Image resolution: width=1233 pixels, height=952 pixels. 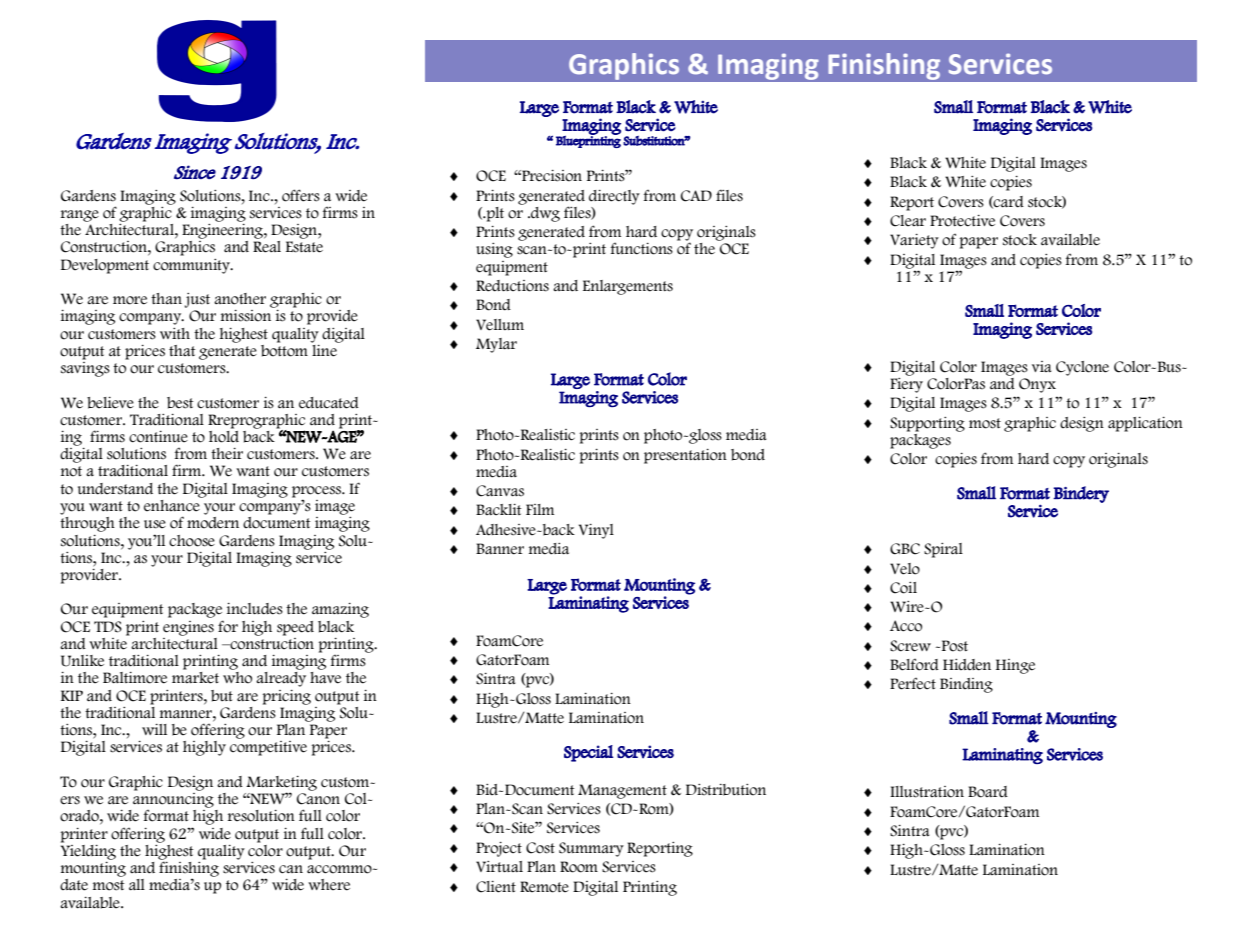 What do you see at coordinates (1037, 385) in the page?
I see `Onyx` at bounding box center [1037, 385].
